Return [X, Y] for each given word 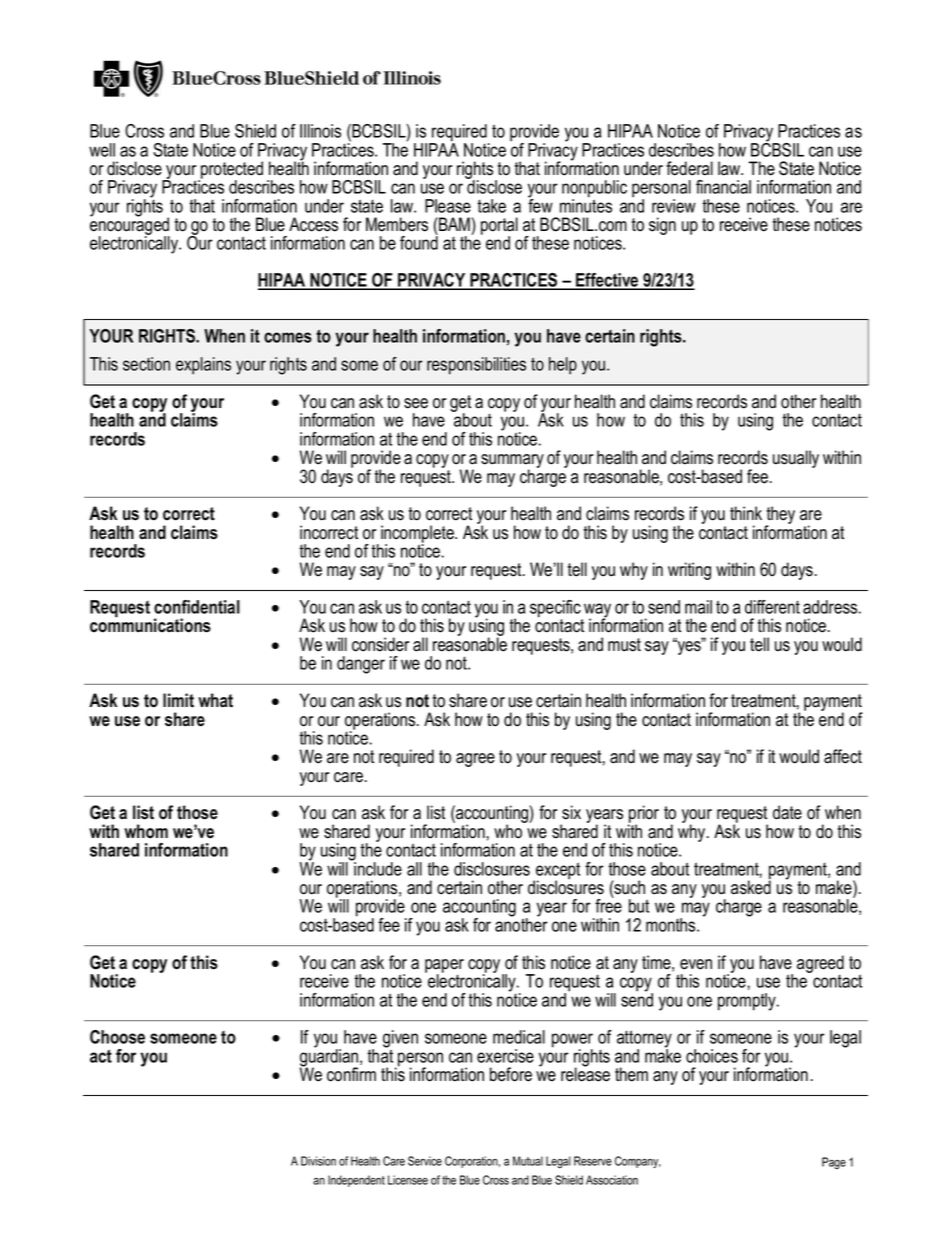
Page [834, 1163]
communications [150, 625]
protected [231, 171]
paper [444, 967]
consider [380, 644]
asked [751, 886]
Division [318, 1161]
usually [796, 459]
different [772, 607]
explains [203, 366]
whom [146, 831]
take [491, 206]
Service [425, 1161]
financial [723, 187]
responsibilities [476, 366]
